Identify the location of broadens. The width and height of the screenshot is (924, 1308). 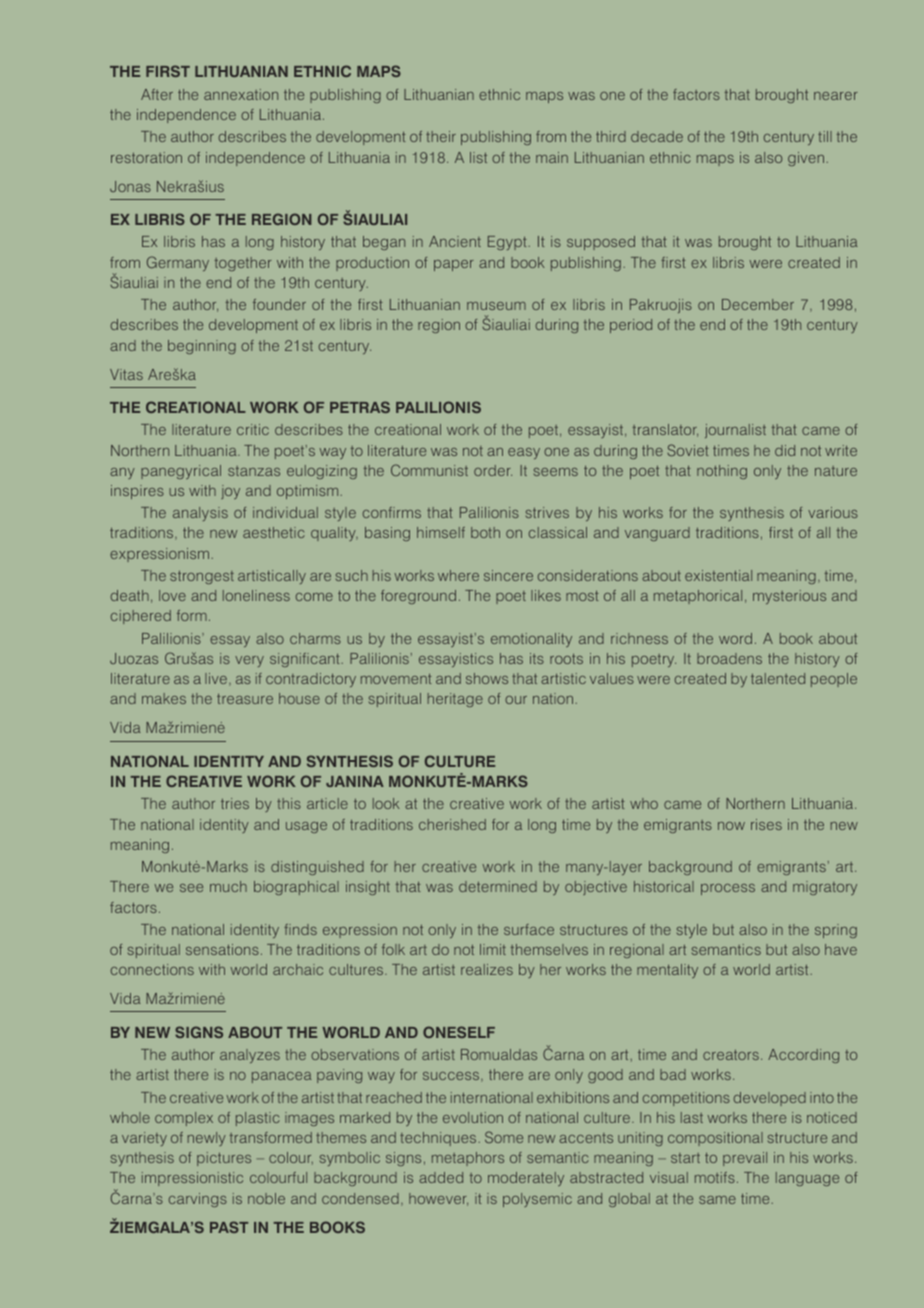
(729, 658).
